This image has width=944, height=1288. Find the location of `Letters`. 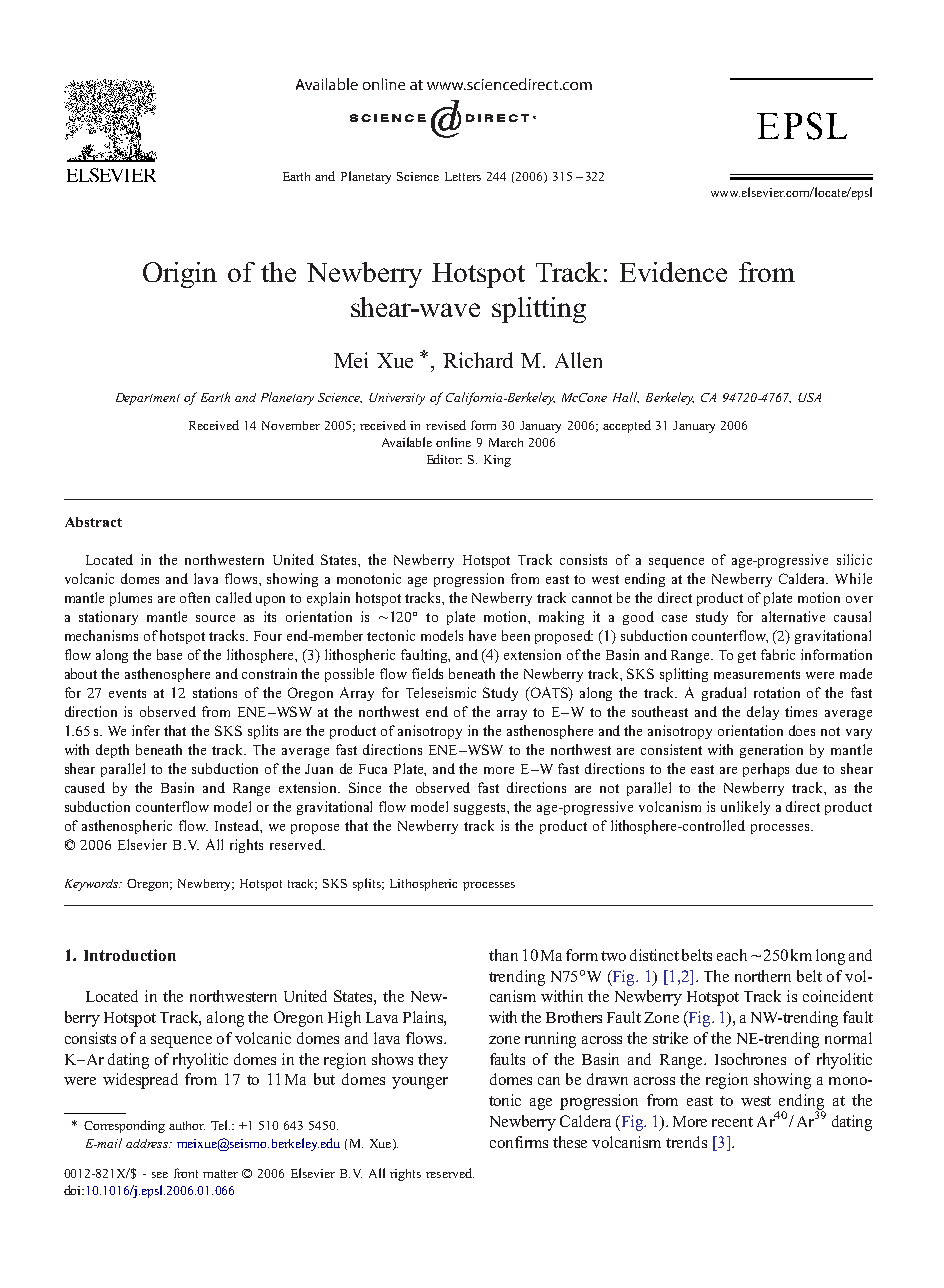

Letters is located at coordinates (463, 176).
